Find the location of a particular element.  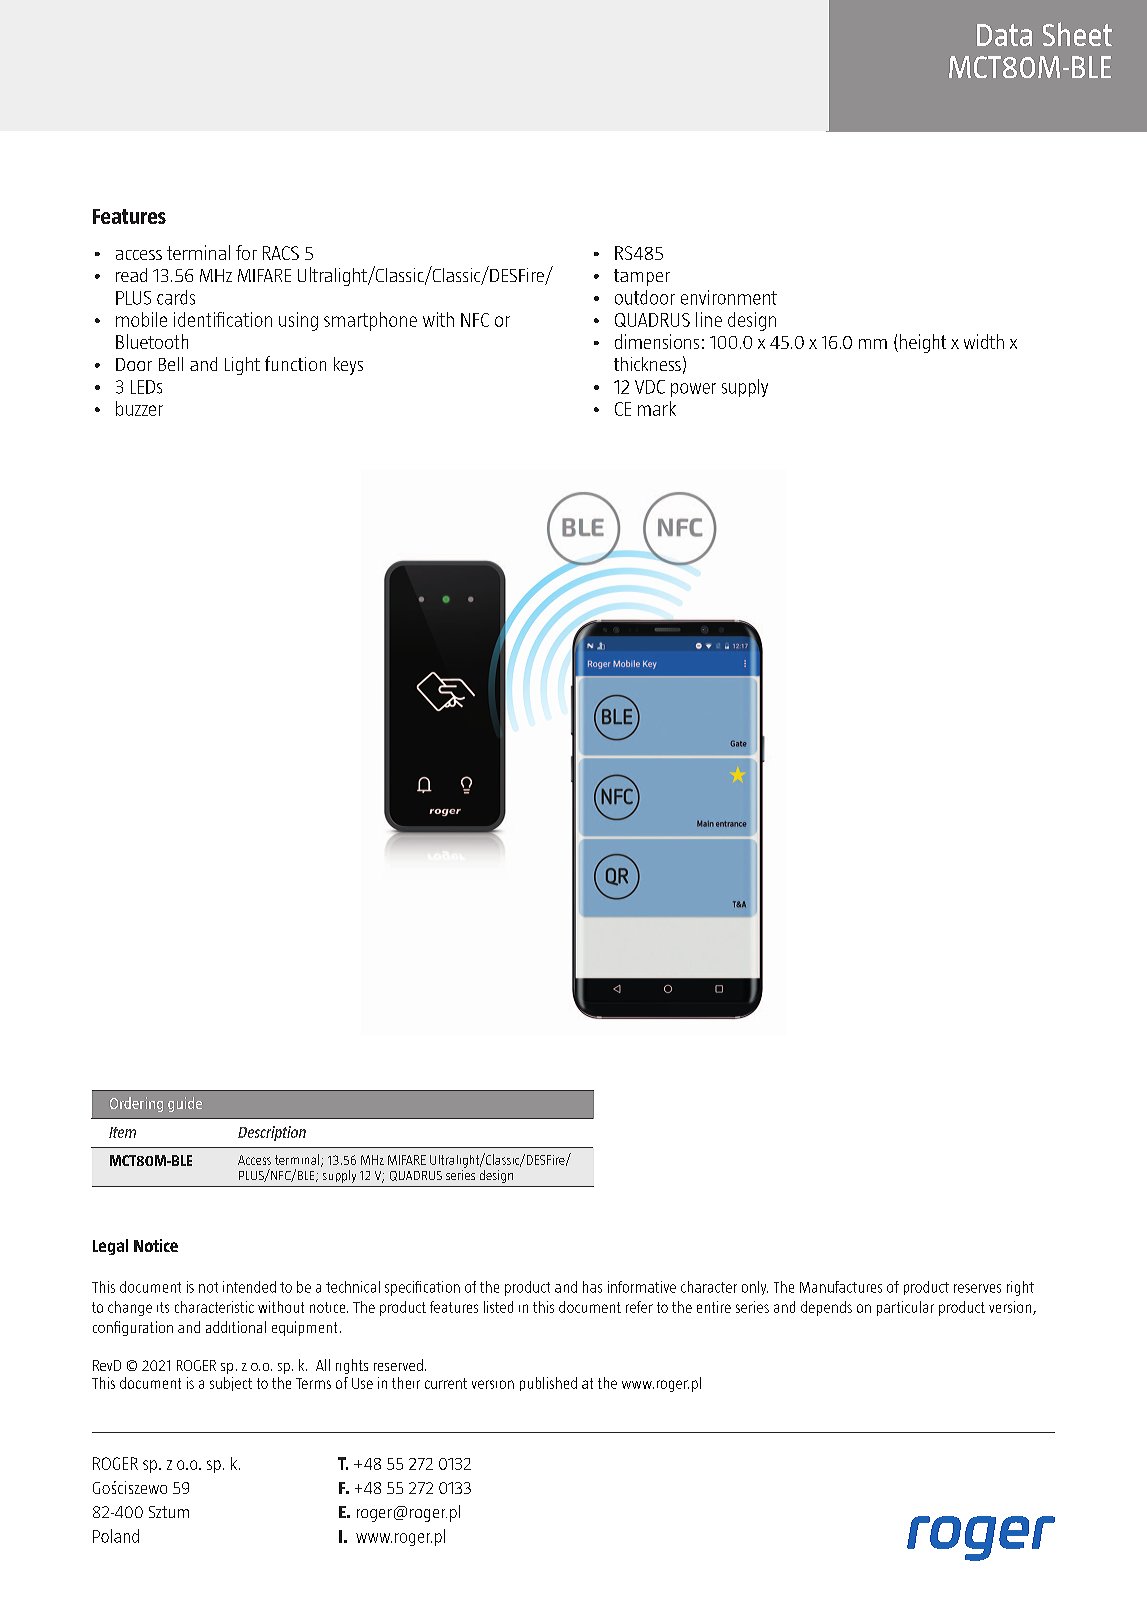

tamper is located at coordinates (642, 277).
